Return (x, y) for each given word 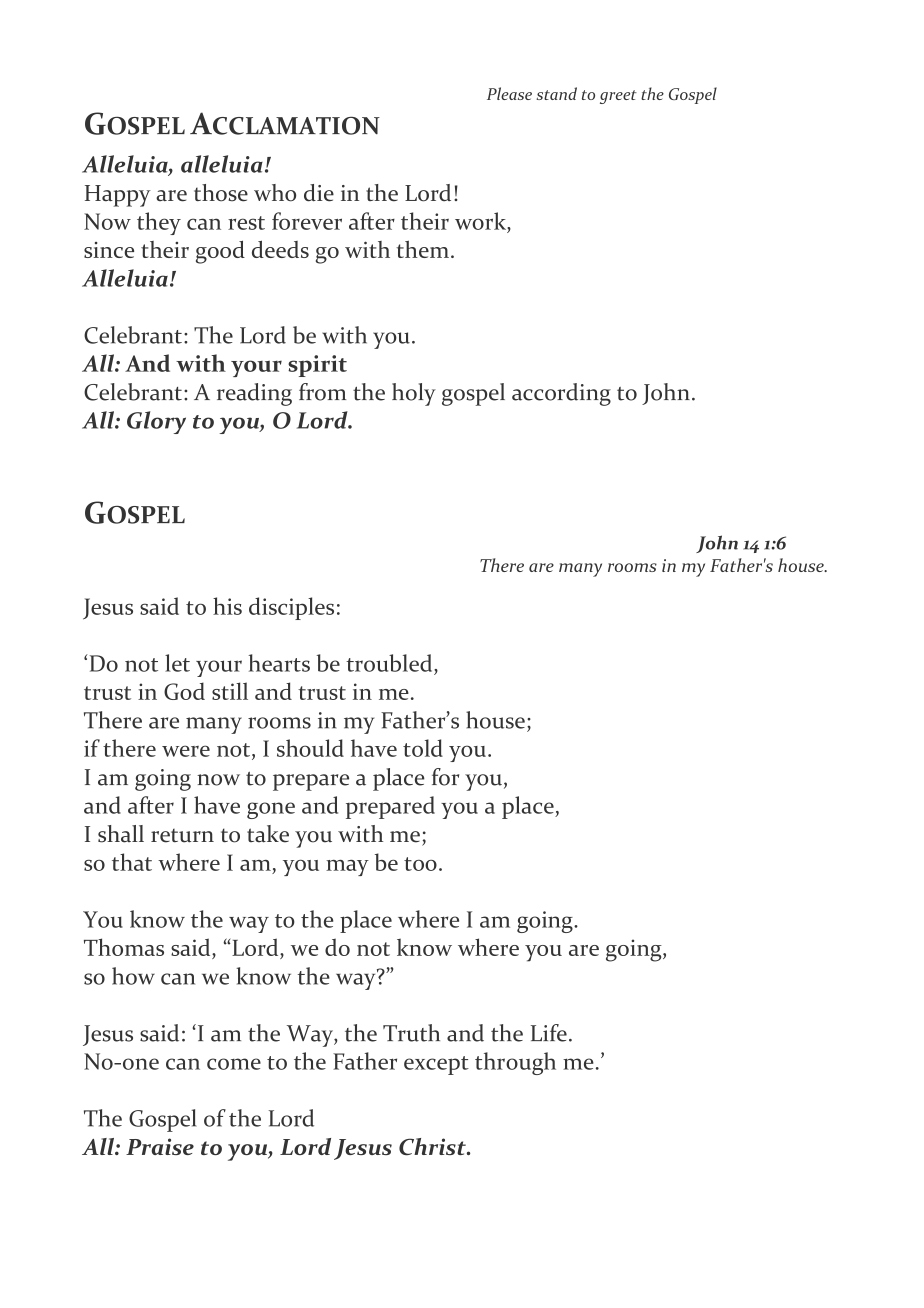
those (221, 193)
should (310, 748)
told (423, 748)
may (347, 868)
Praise (160, 1146)
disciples (291, 608)
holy (414, 394)
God (184, 691)
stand (556, 93)
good (220, 252)
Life (549, 1033)
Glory (156, 422)
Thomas (124, 947)
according (561, 394)
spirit (317, 366)
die (319, 193)
